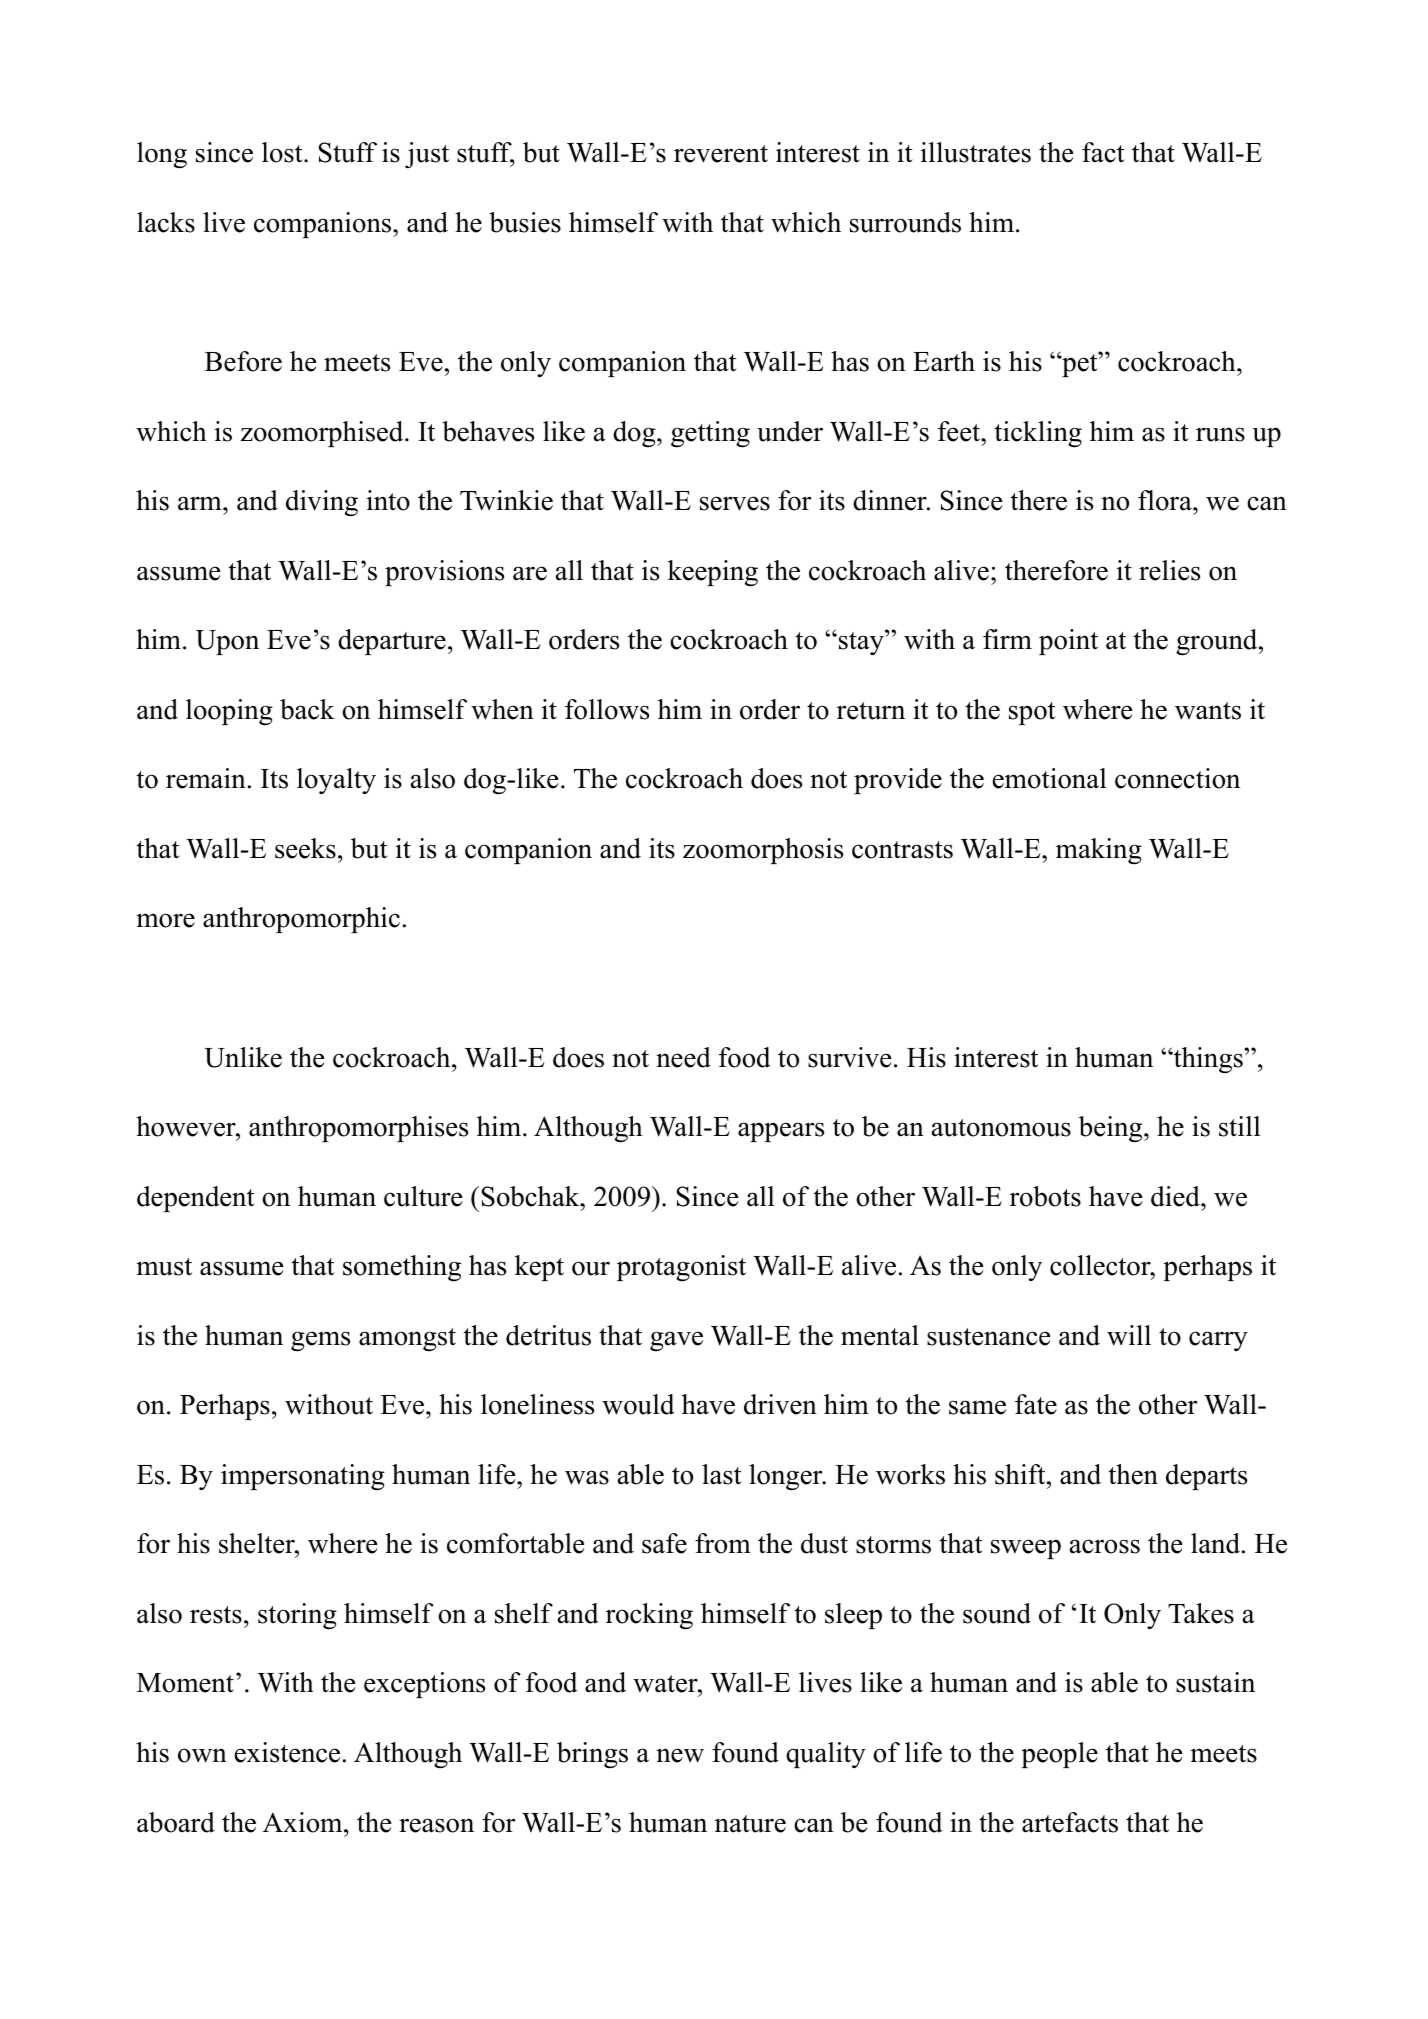 The height and width of the document is (2019, 1428). What do you see at coordinates (283, 152) in the document?
I see `lost` at bounding box center [283, 152].
